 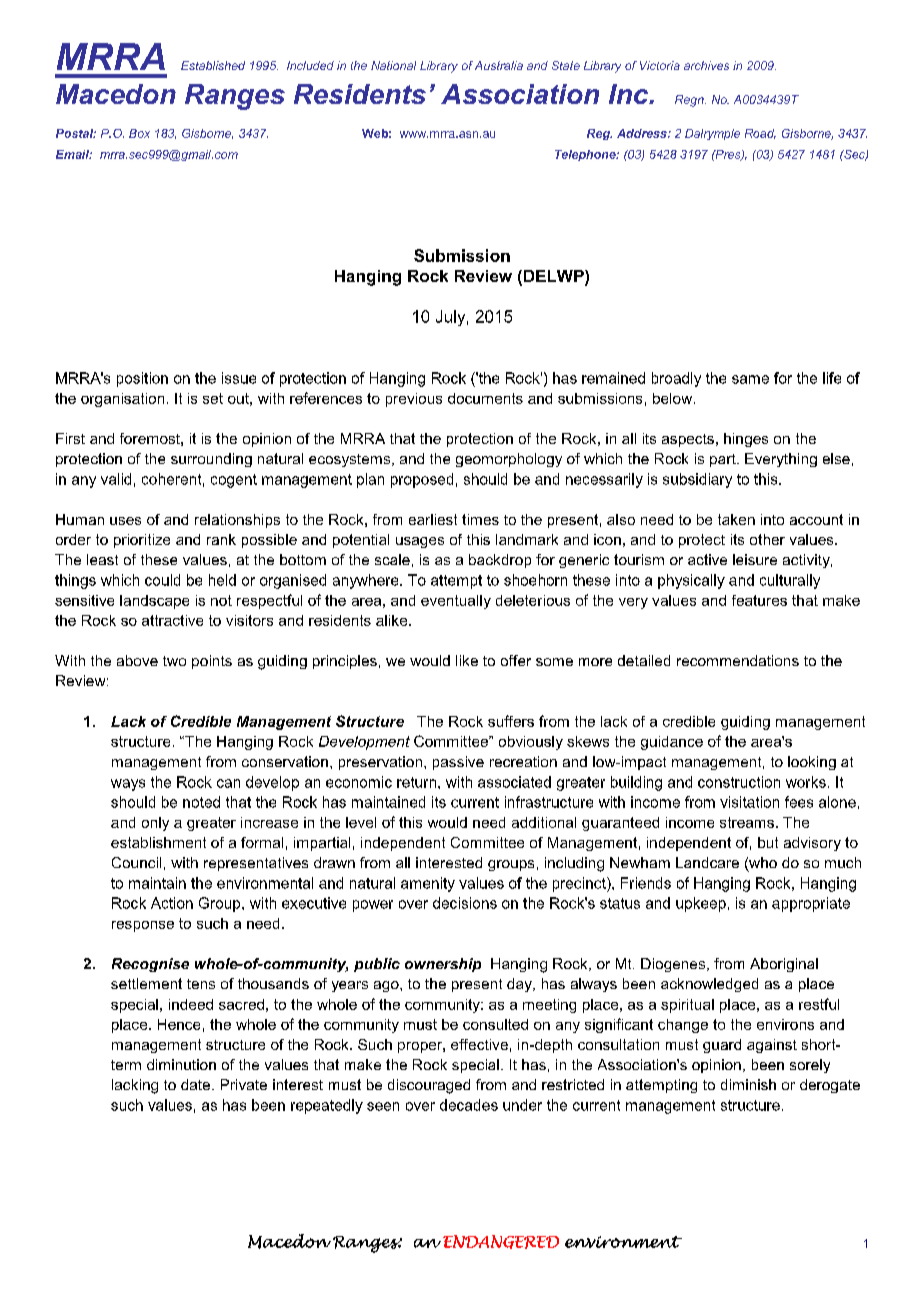 What do you see at coordinates (706, 65) in the screenshot?
I see `archives` at bounding box center [706, 65].
